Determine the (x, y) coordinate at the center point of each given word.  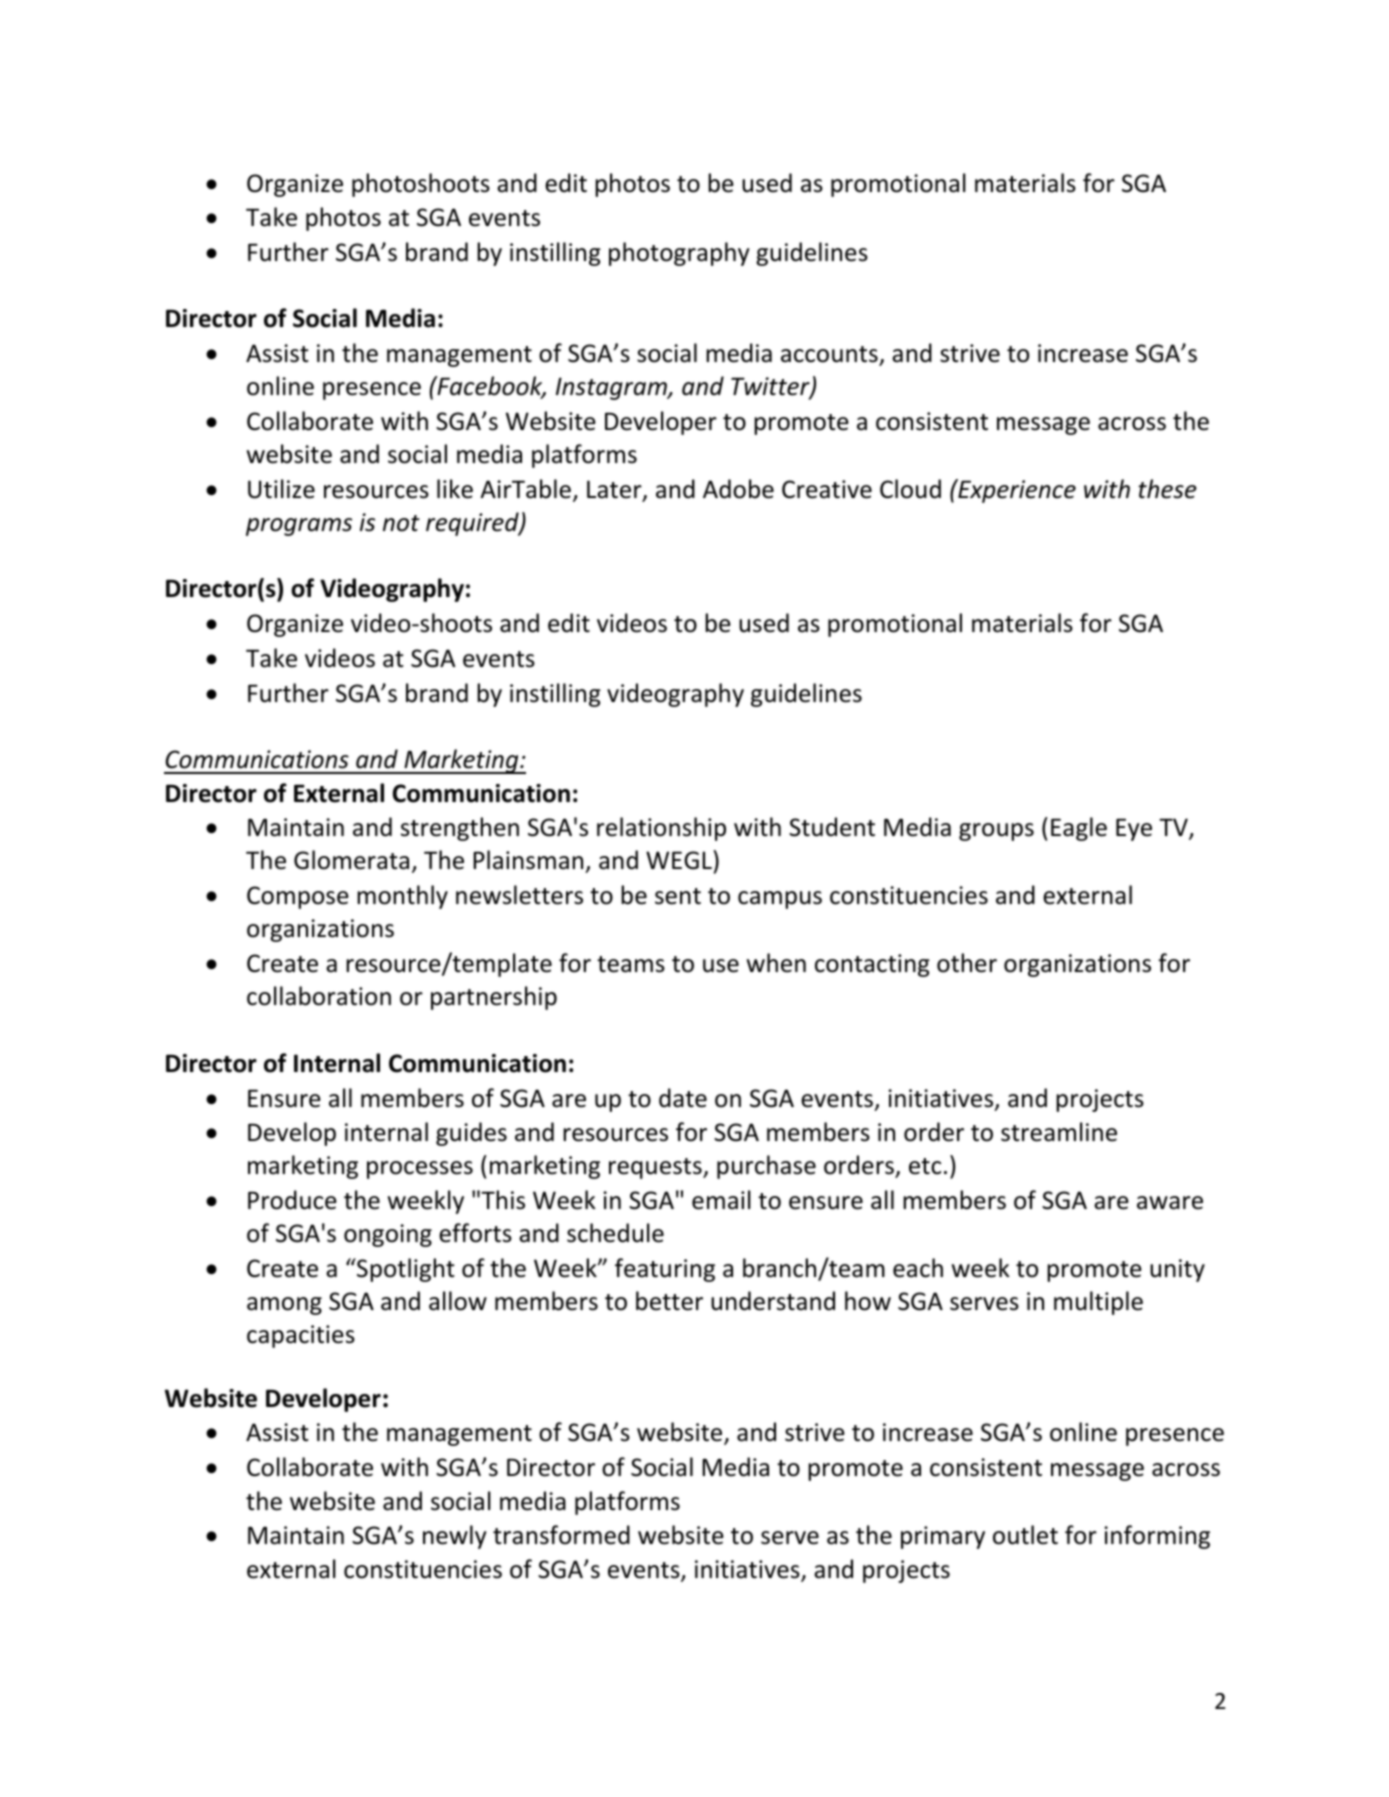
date (683, 1098)
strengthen (460, 829)
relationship (661, 829)
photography (679, 254)
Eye (1134, 829)
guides (471, 1134)
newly (455, 1537)
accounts (829, 354)
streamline (1059, 1132)
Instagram (612, 388)
